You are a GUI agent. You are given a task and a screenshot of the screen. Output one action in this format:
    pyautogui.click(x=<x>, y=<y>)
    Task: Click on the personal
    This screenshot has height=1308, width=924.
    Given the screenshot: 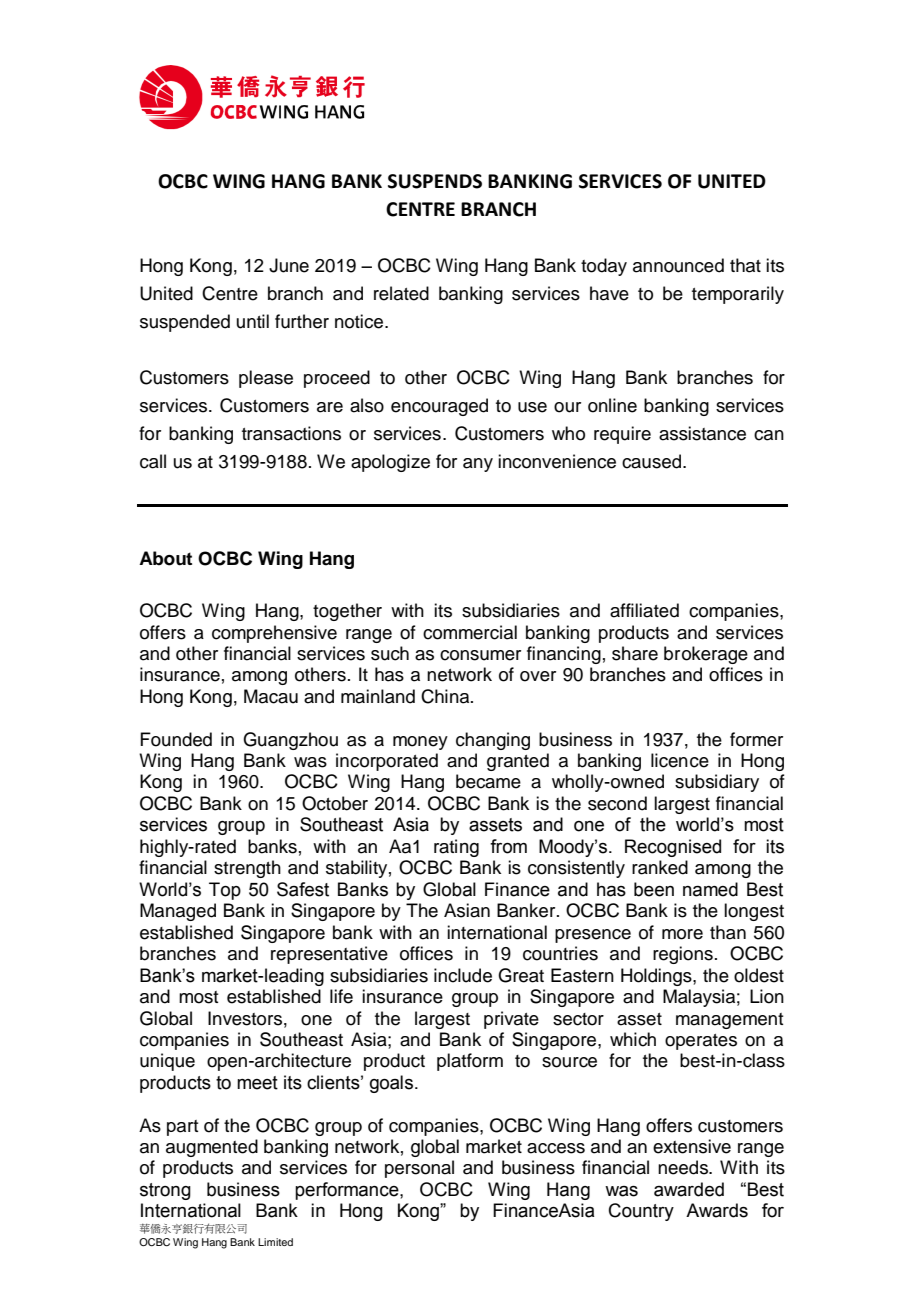 What is the action you would take?
    pyautogui.click(x=419, y=1169)
